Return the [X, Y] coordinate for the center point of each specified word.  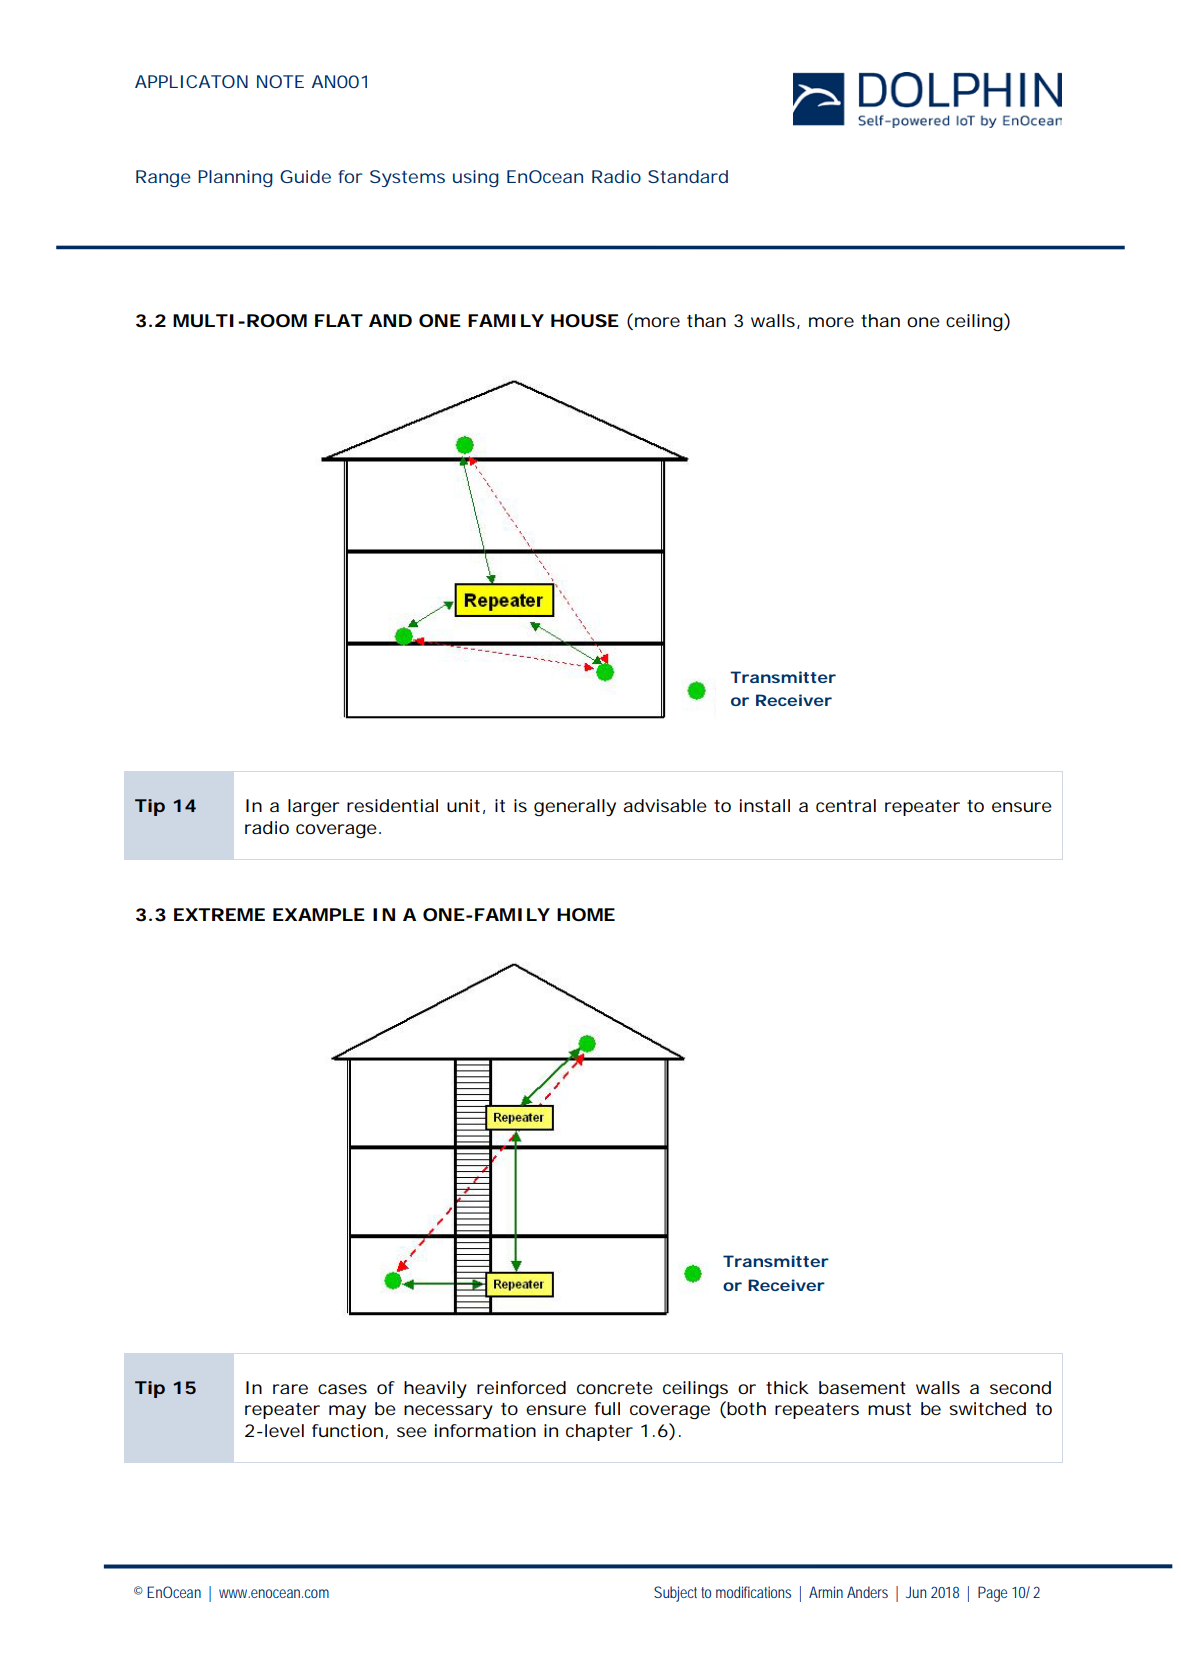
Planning [235, 178]
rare [290, 1389]
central [846, 805]
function [347, 1430]
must [889, 1409]
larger [313, 807]
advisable [665, 806]
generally [575, 807]
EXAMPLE [319, 914]
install [765, 805]
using [476, 178]
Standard [688, 176]
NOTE [280, 81]
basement [862, 1387]
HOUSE [585, 320]
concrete [615, 1388]
